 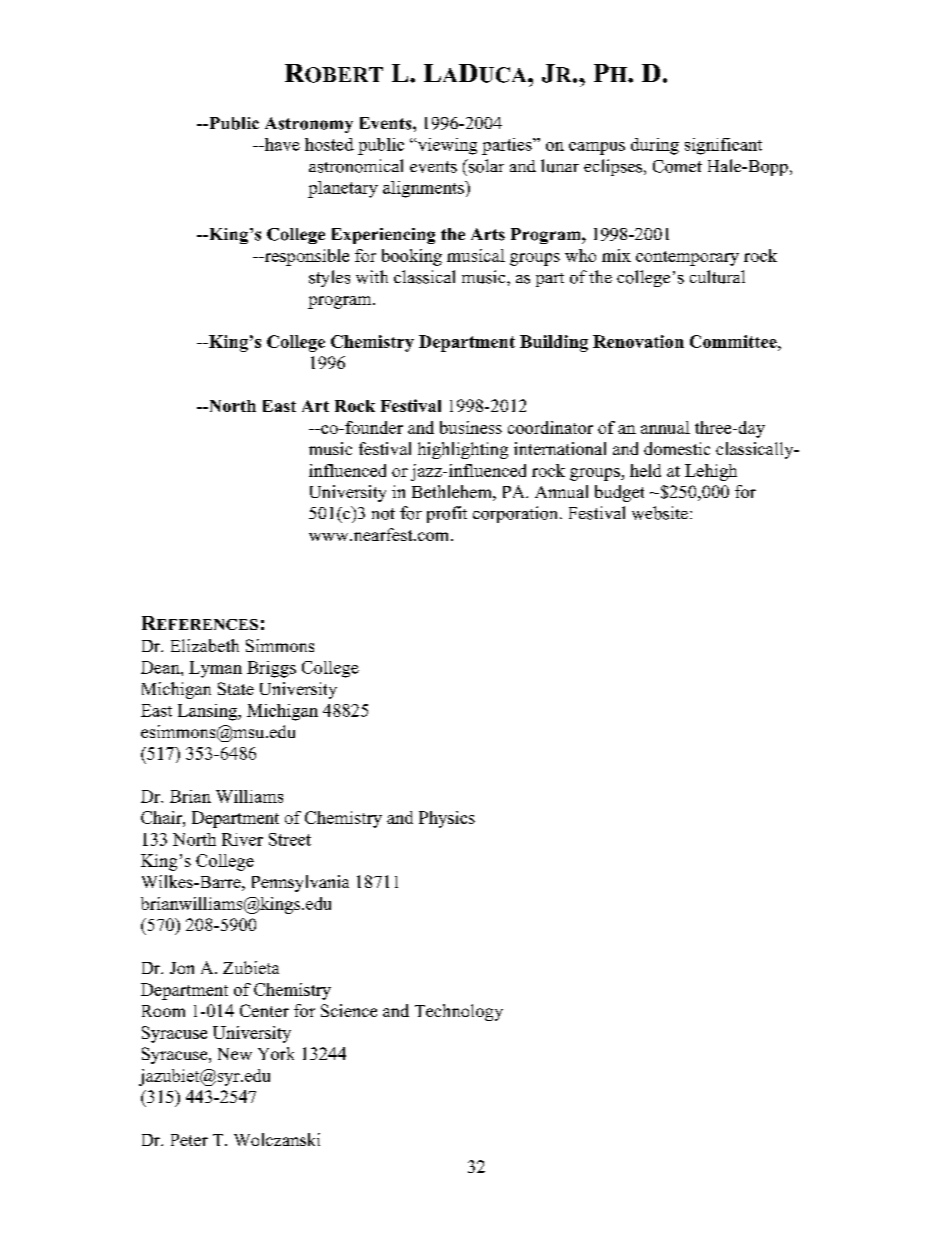 What do you see at coordinates (660, 513) in the document?
I see `website` at bounding box center [660, 513].
